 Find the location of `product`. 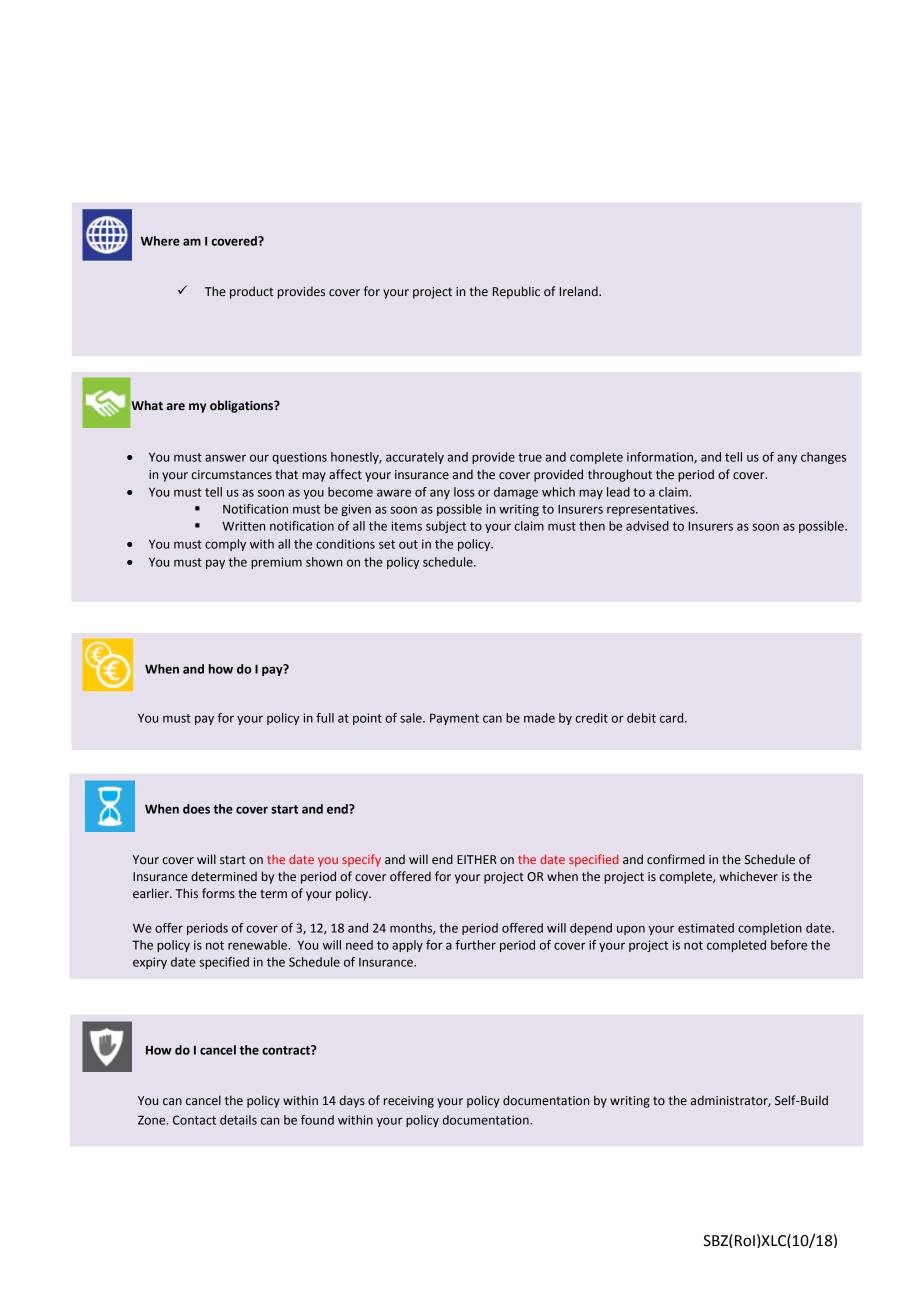

product is located at coordinates (251, 292).
